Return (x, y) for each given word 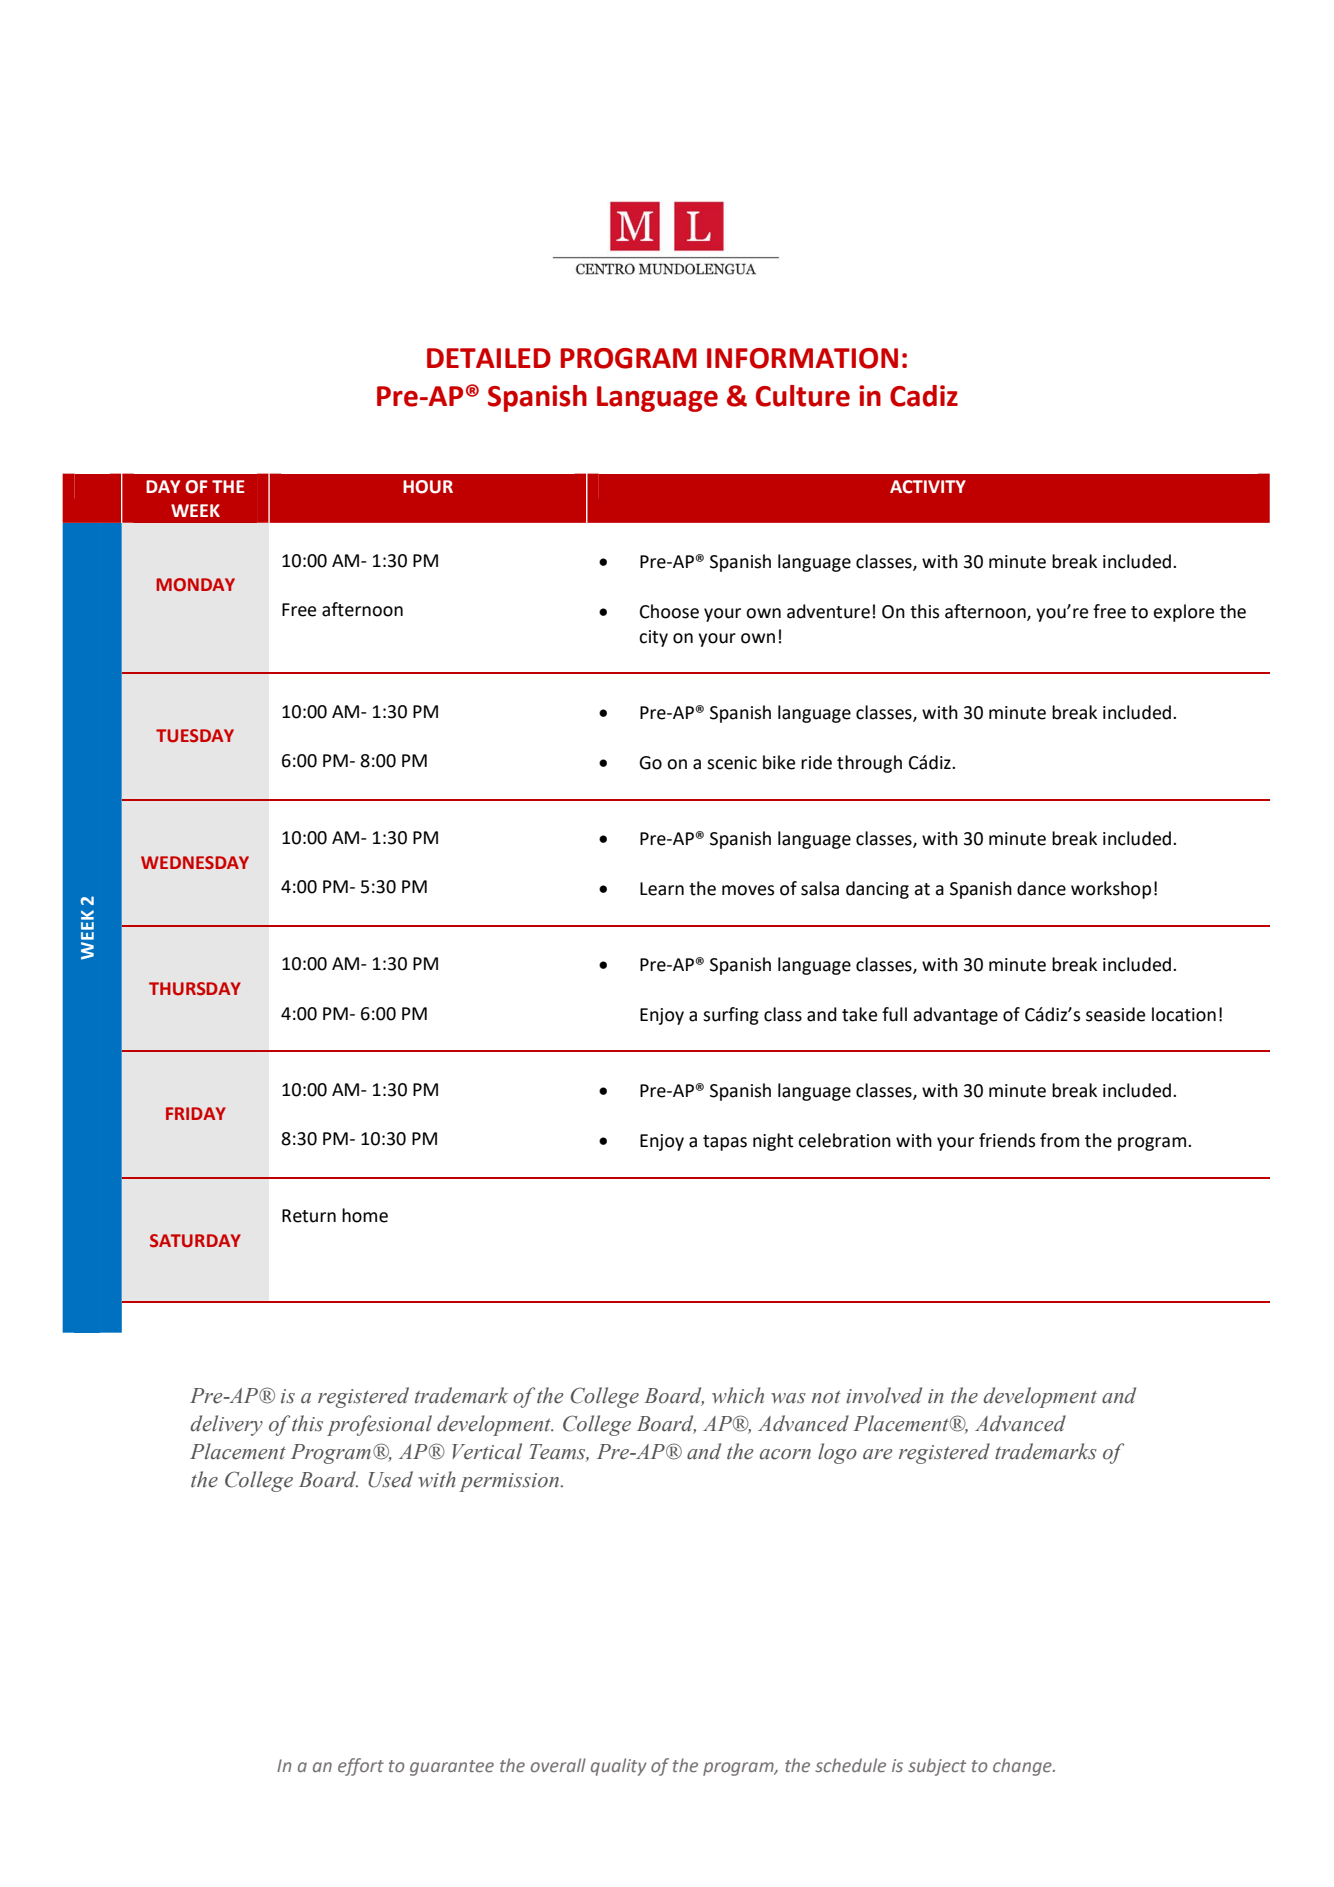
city (653, 638)
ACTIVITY (928, 487)
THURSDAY (195, 989)
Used (390, 1479)
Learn (662, 889)
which (738, 1395)
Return (309, 1216)
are (878, 1454)
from (1059, 1140)
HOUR (428, 487)
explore (1184, 613)
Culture (803, 396)
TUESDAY (195, 736)
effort (361, 1767)
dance (1041, 888)
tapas (725, 1143)
